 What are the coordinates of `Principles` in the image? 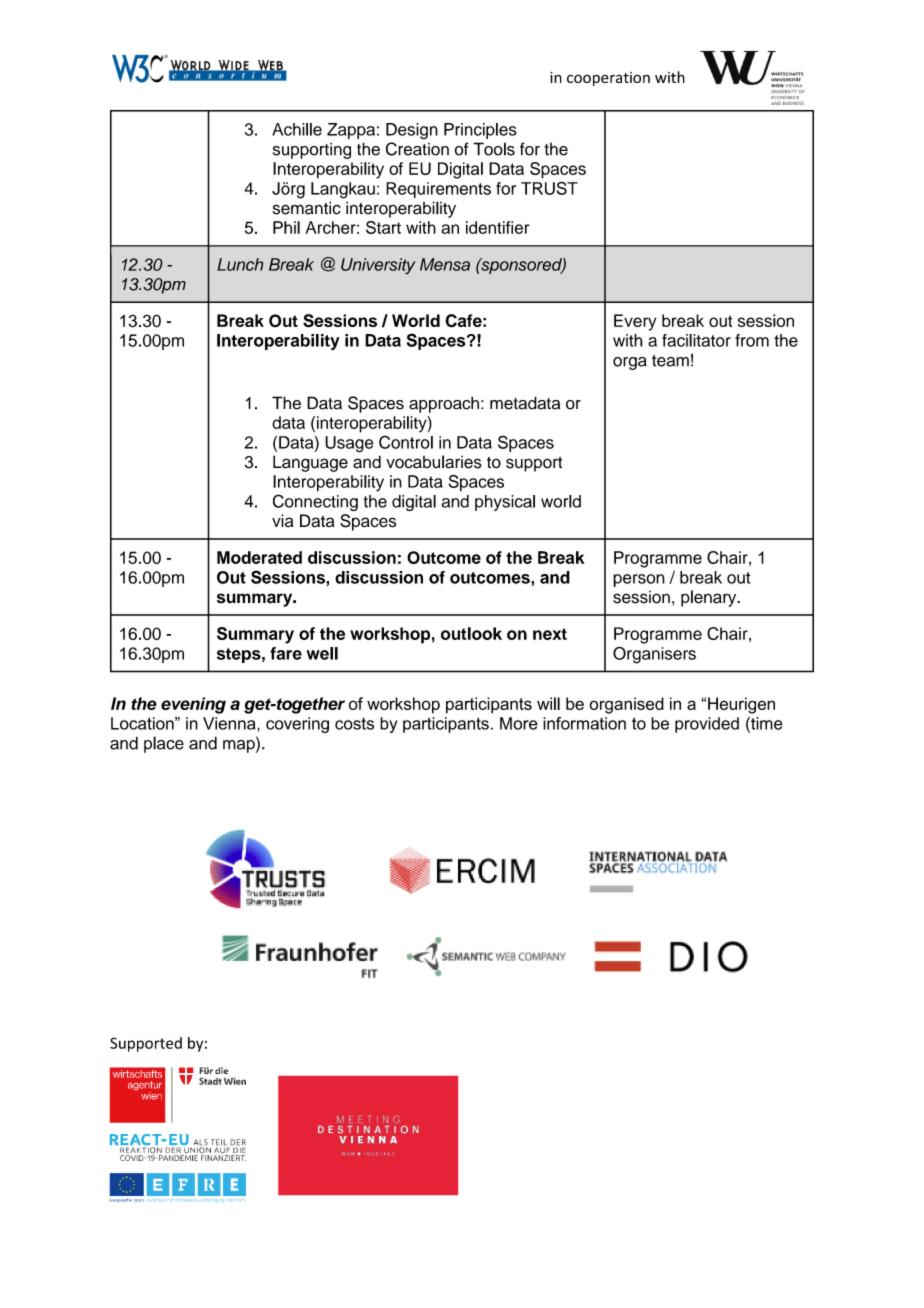 It's located at (480, 131).
